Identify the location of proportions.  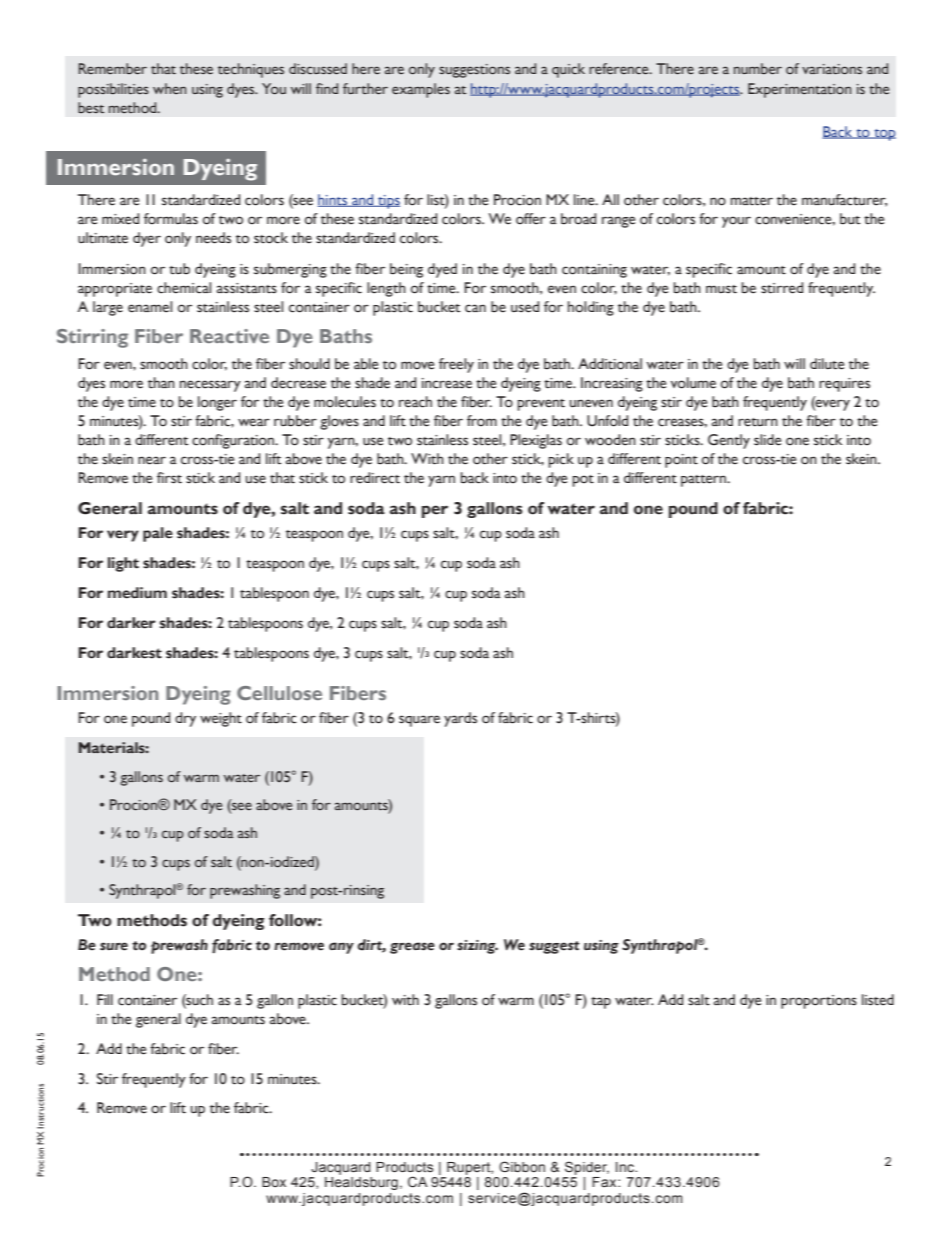
(819, 1002).
